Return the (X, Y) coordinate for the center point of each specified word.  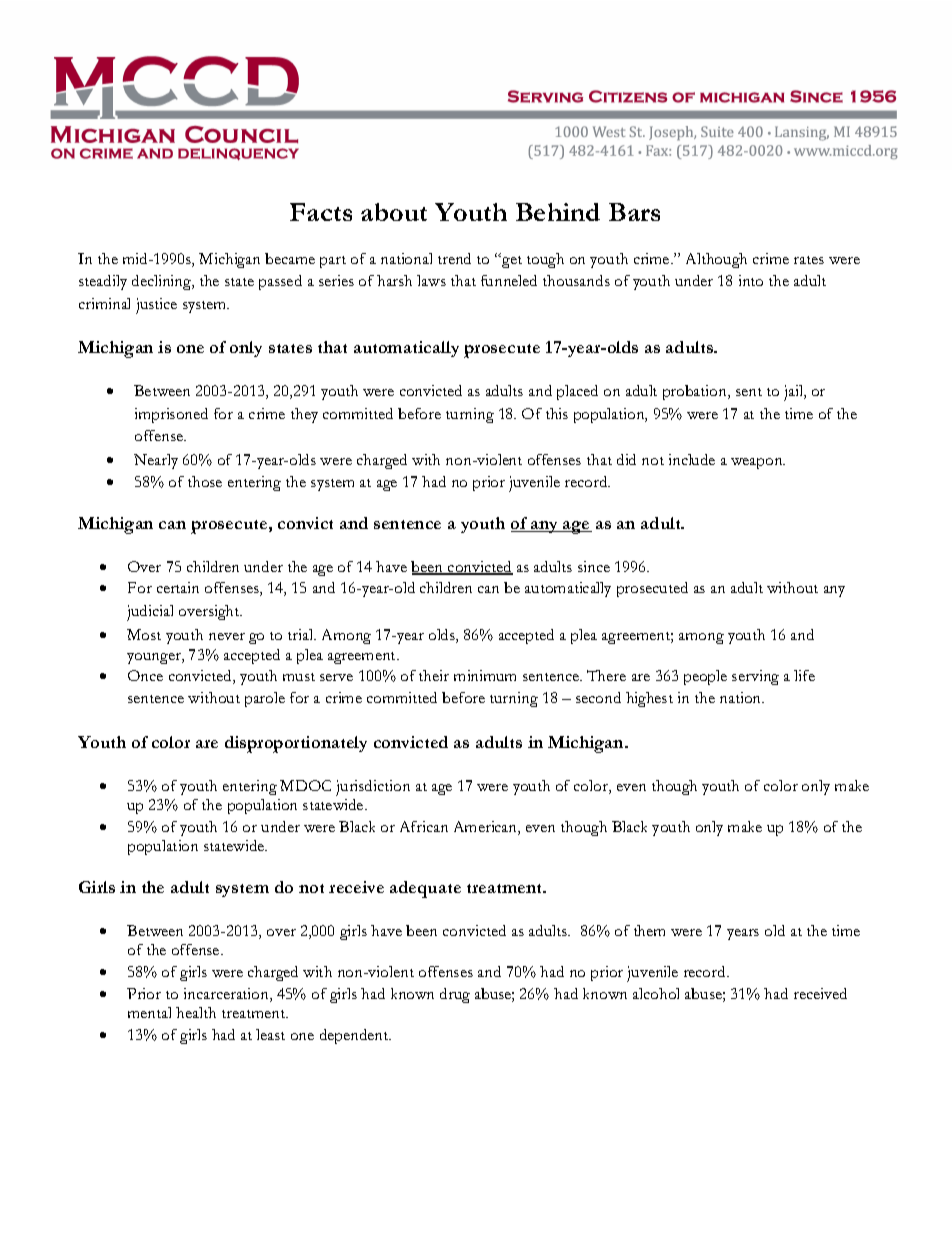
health (196, 1012)
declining (163, 282)
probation (696, 392)
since (594, 566)
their (434, 675)
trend (454, 258)
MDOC (305, 785)
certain (178, 587)
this (557, 413)
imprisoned (171, 415)
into (751, 280)
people (705, 677)
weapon (758, 463)
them (649, 930)
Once (145, 675)
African (424, 826)
